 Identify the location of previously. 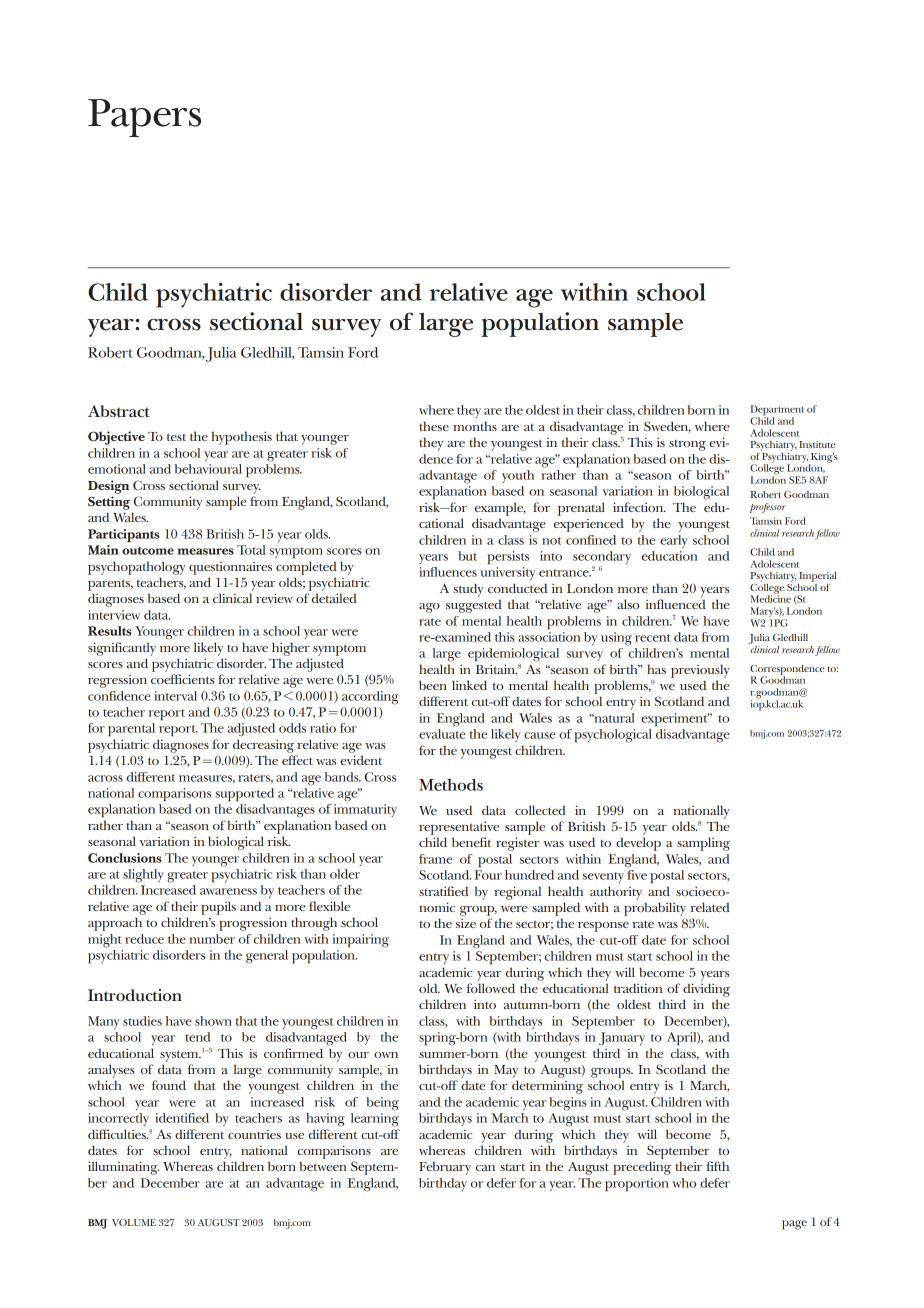
(700, 671).
